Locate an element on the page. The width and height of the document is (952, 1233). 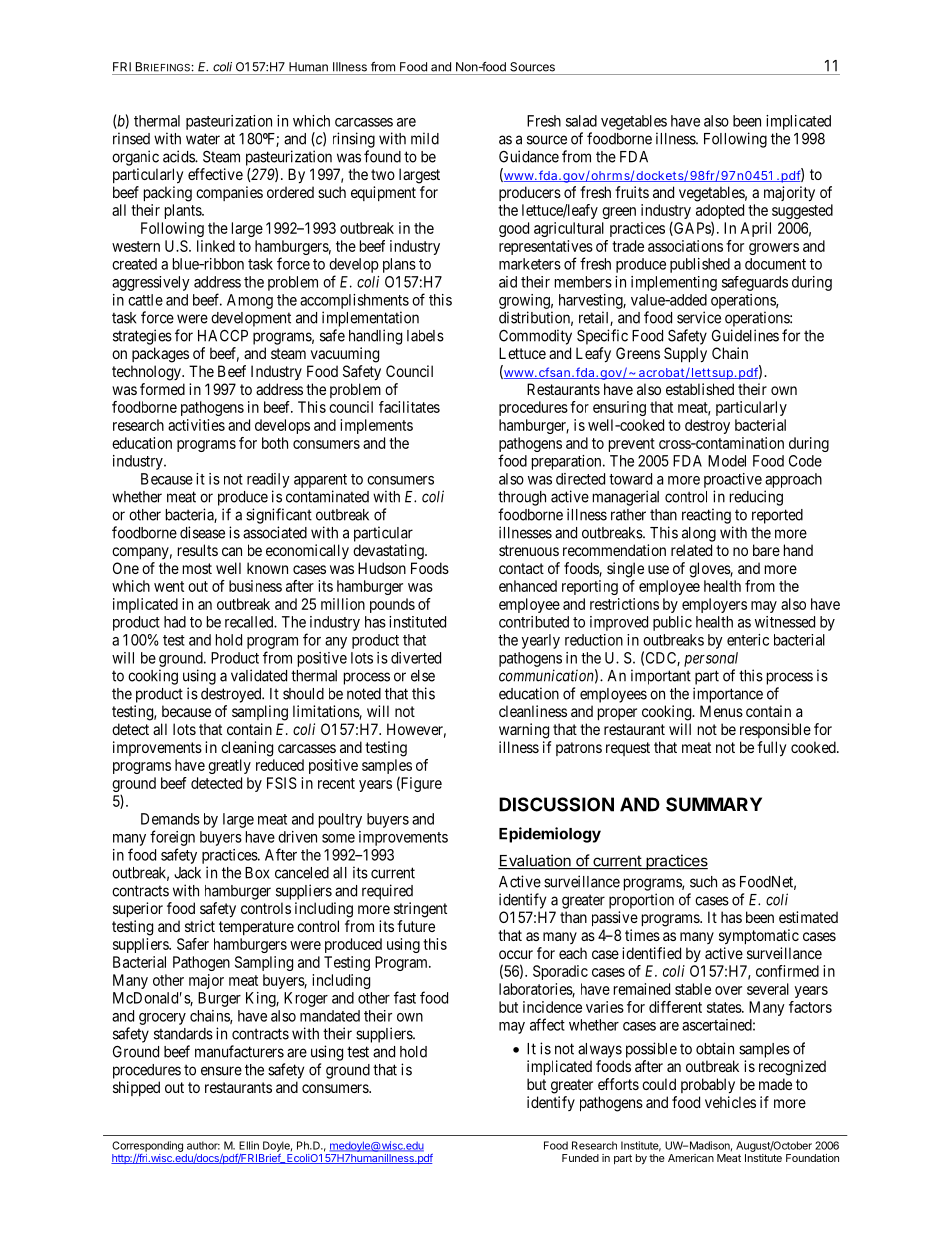
Corresponding is located at coordinates (147, 1146).
